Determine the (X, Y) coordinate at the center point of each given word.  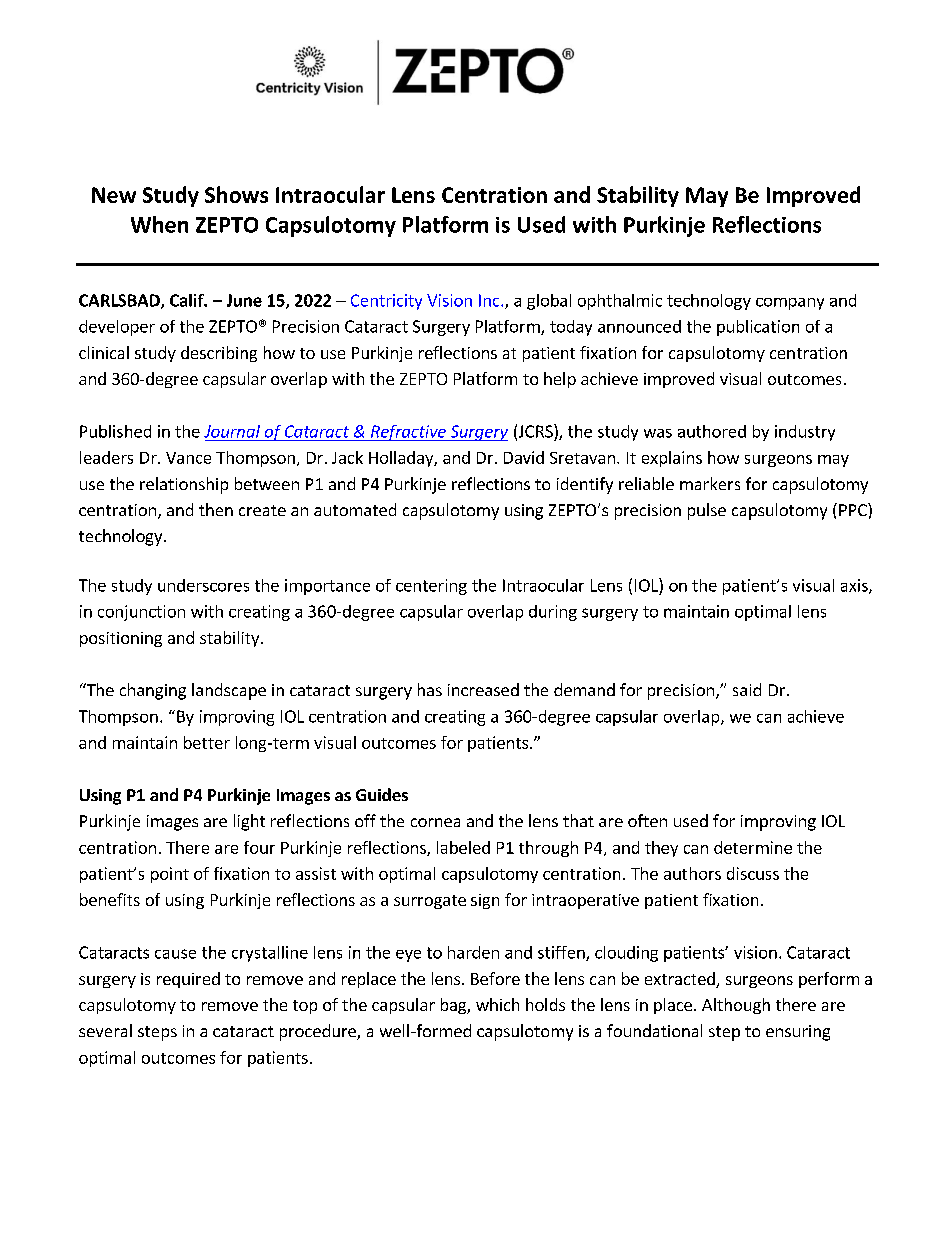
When (159, 224)
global (549, 302)
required (188, 980)
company (790, 304)
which (497, 1004)
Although (736, 1006)
